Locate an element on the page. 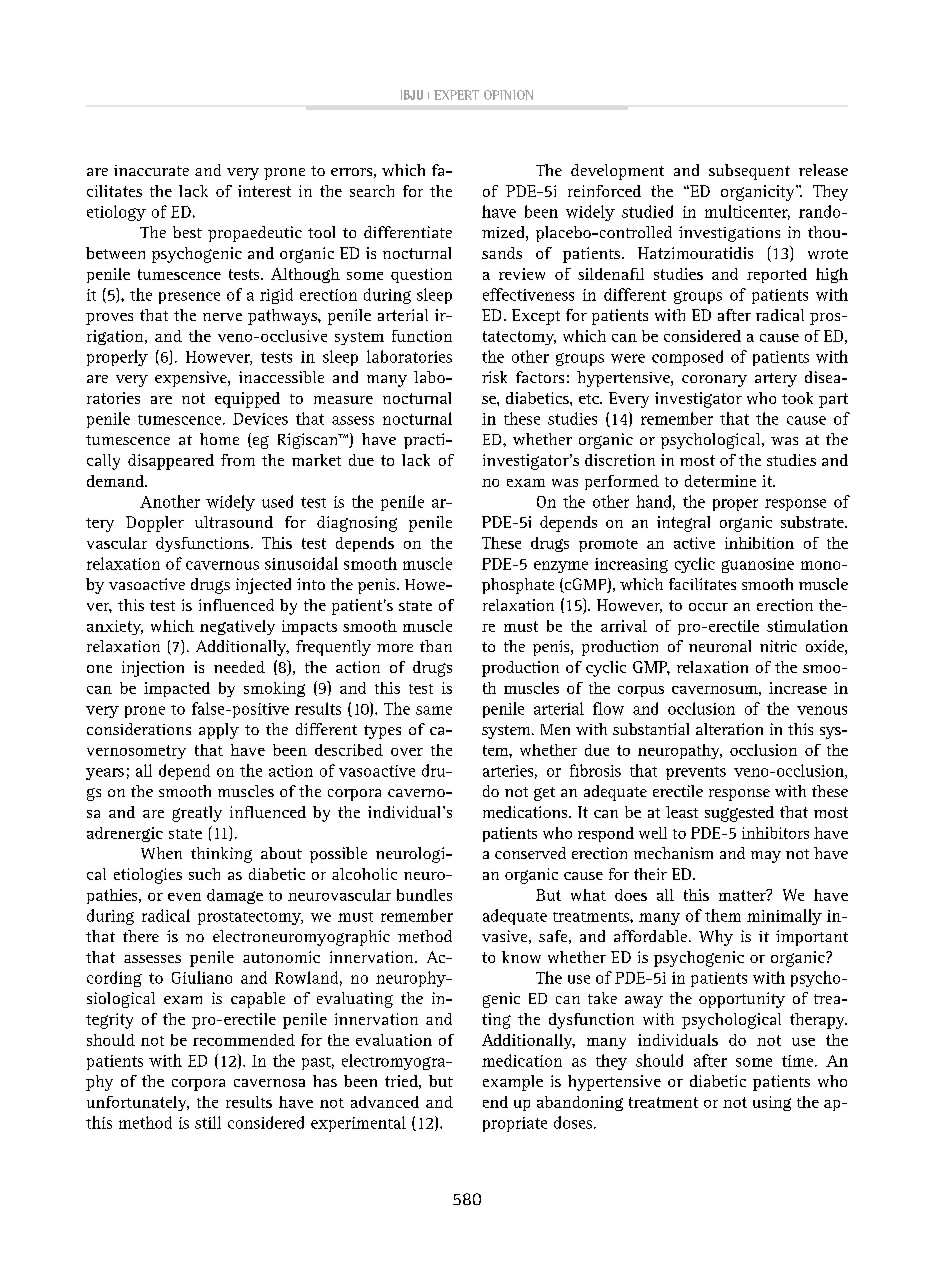 This document has height=1273, width=952. risk is located at coordinates (494, 377).
